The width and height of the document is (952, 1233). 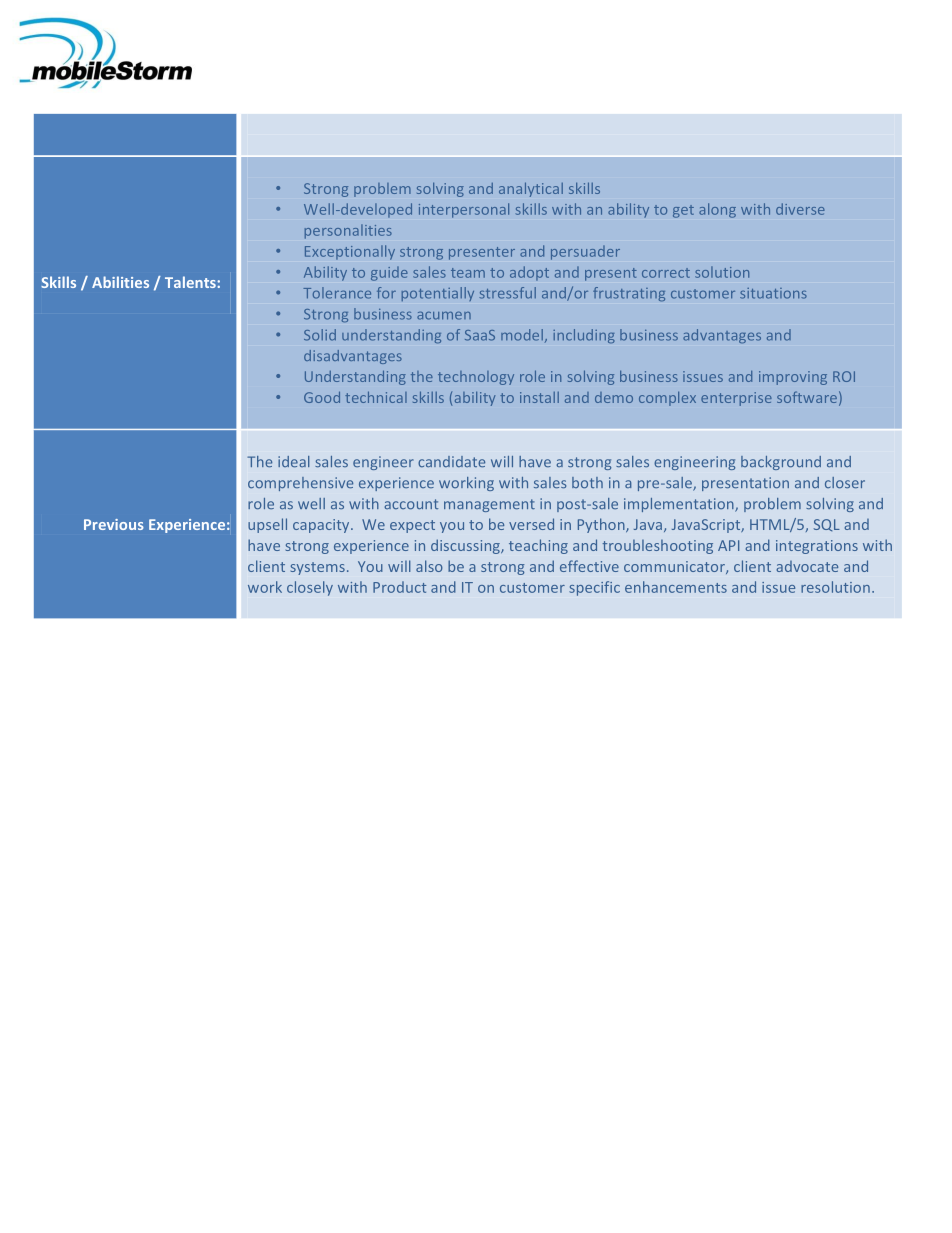 I want to click on Good, so click(x=322, y=397).
